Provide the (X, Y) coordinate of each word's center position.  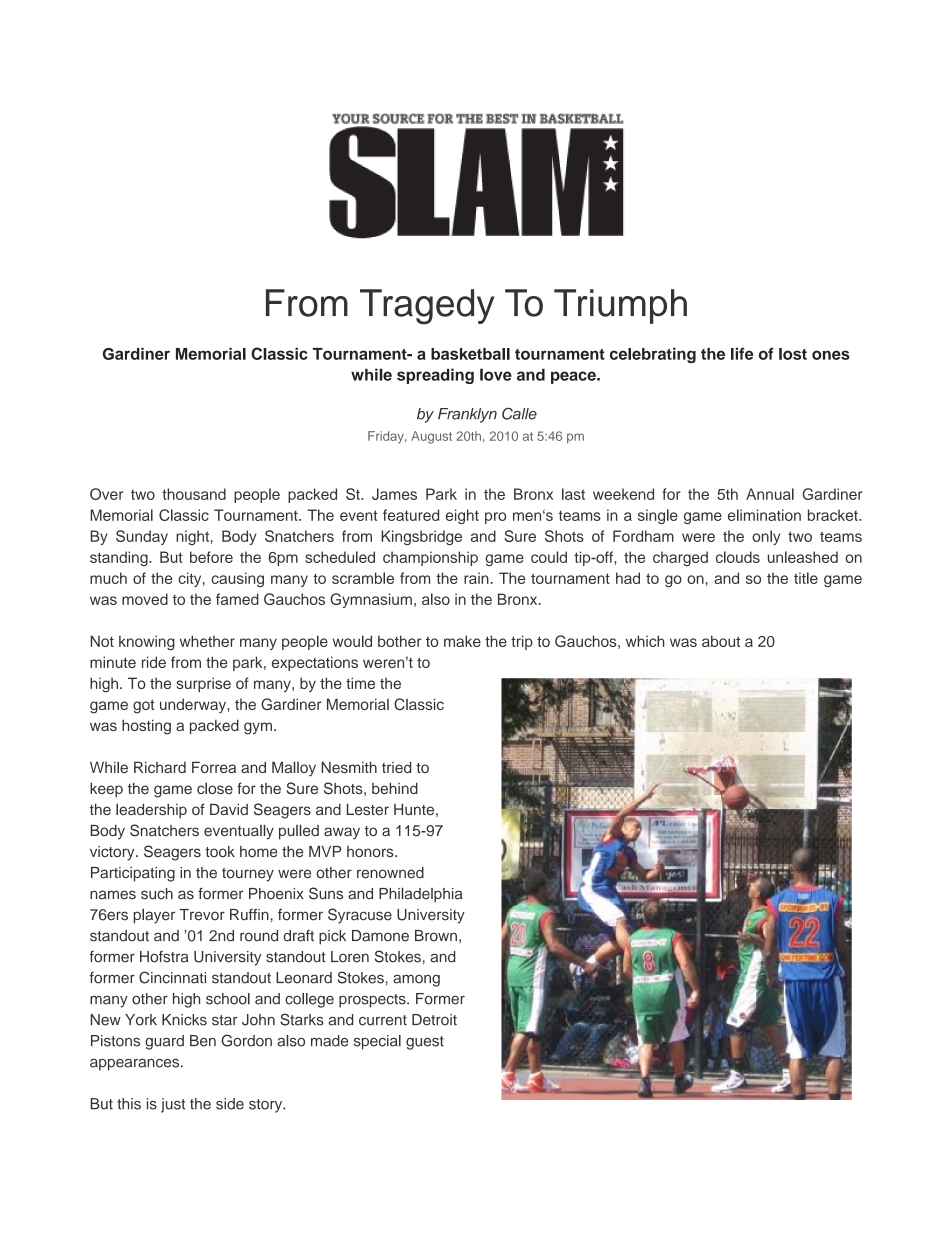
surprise (204, 684)
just (173, 1105)
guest (425, 1043)
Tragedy (427, 307)
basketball (470, 354)
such (157, 894)
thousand (194, 494)
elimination (764, 515)
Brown (436, 936)
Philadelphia (421, 895)
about (721, 641)
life (742, 353)
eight (462, 516)
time (360, 683)
